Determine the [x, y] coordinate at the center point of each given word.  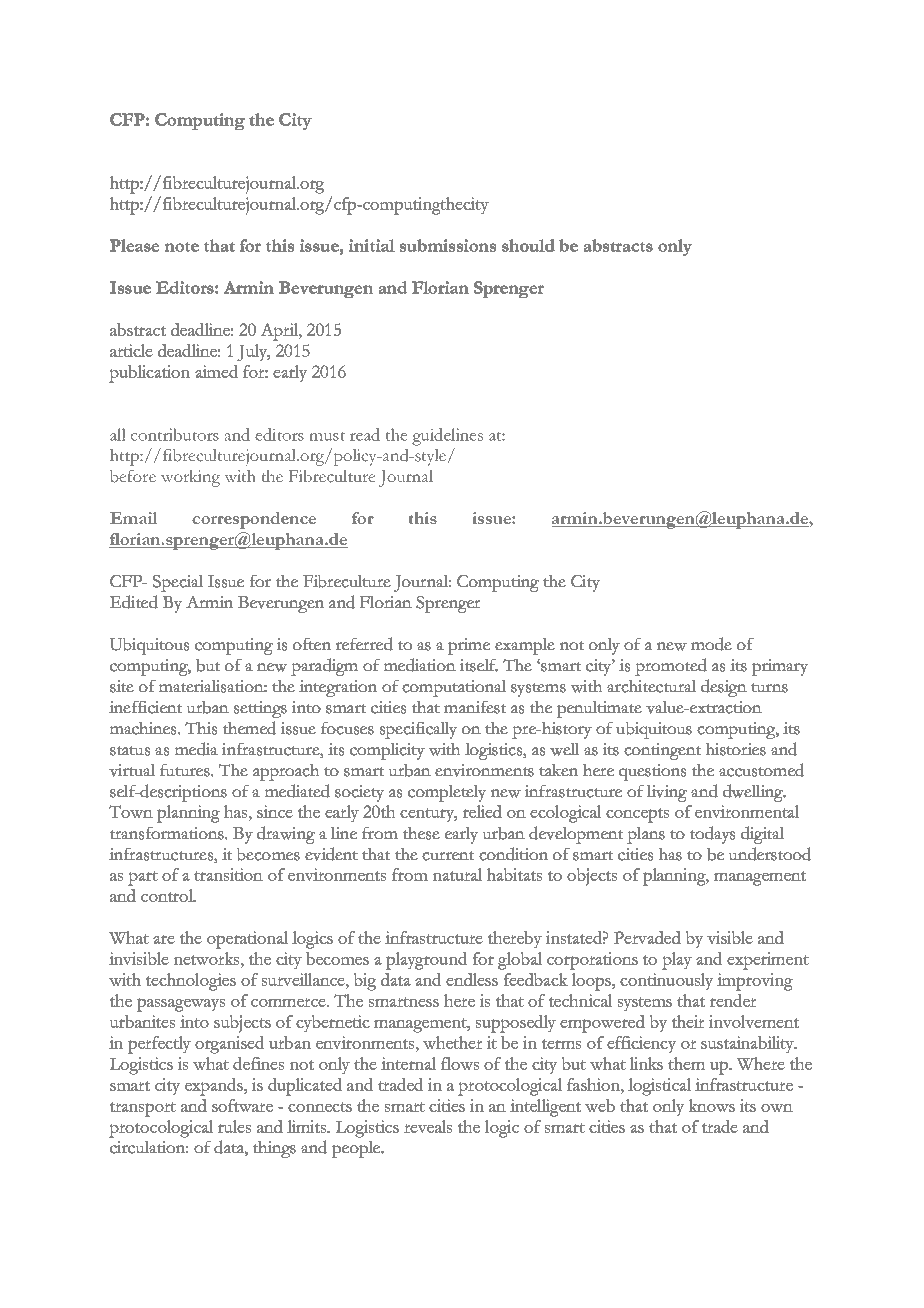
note [182, 247]
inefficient [145, 707]
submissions [448, 245]
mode [711, 644]
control [168, 895]
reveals [428, 1126]
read [365, 434]
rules [234, 1126]
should [528, 245]
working [190, 478]
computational [454, 688]
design [724, 688]
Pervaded [647, 937]
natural [457, 874]
